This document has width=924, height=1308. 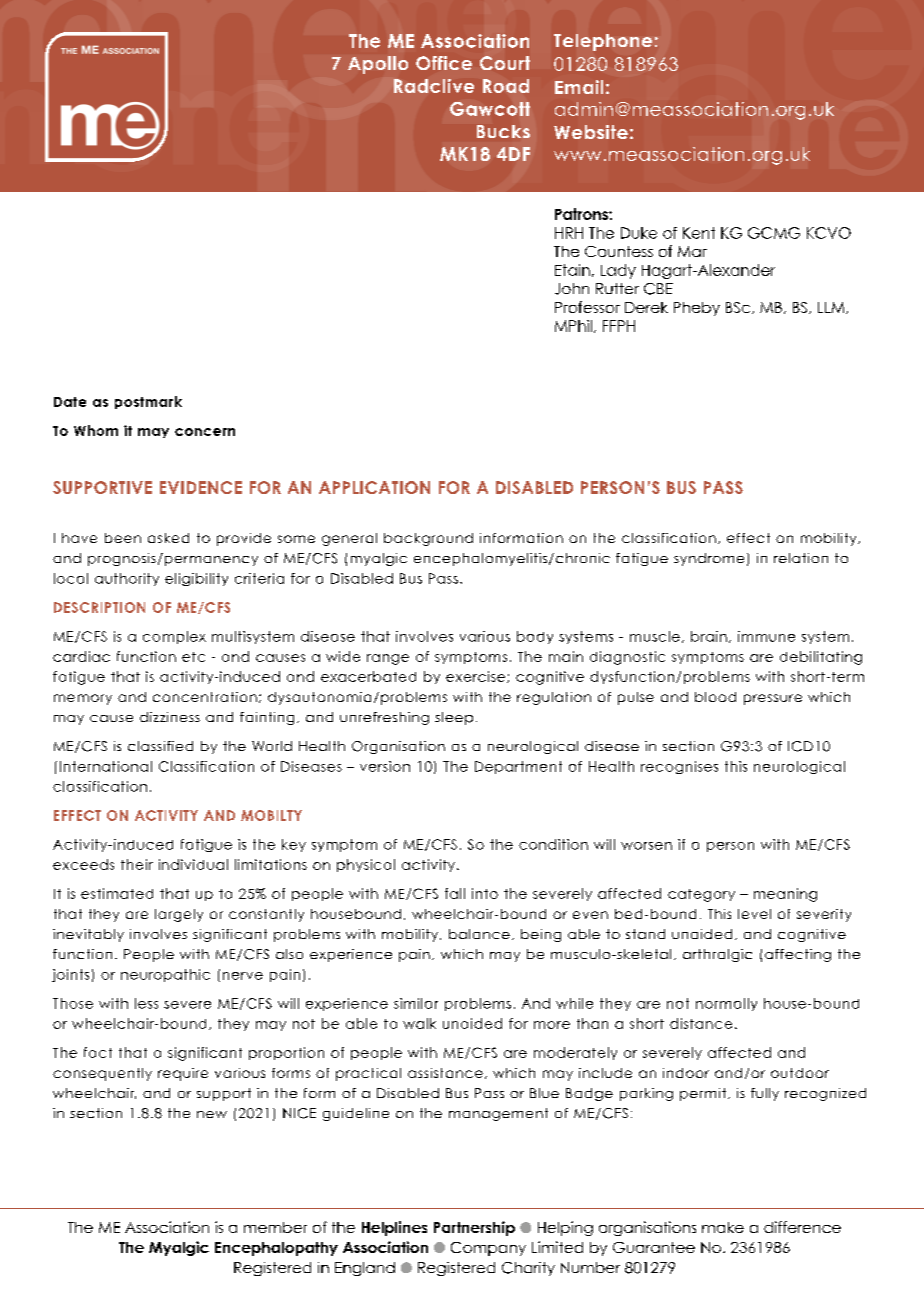 I want to click on make, so click(x=723, y=1227).
